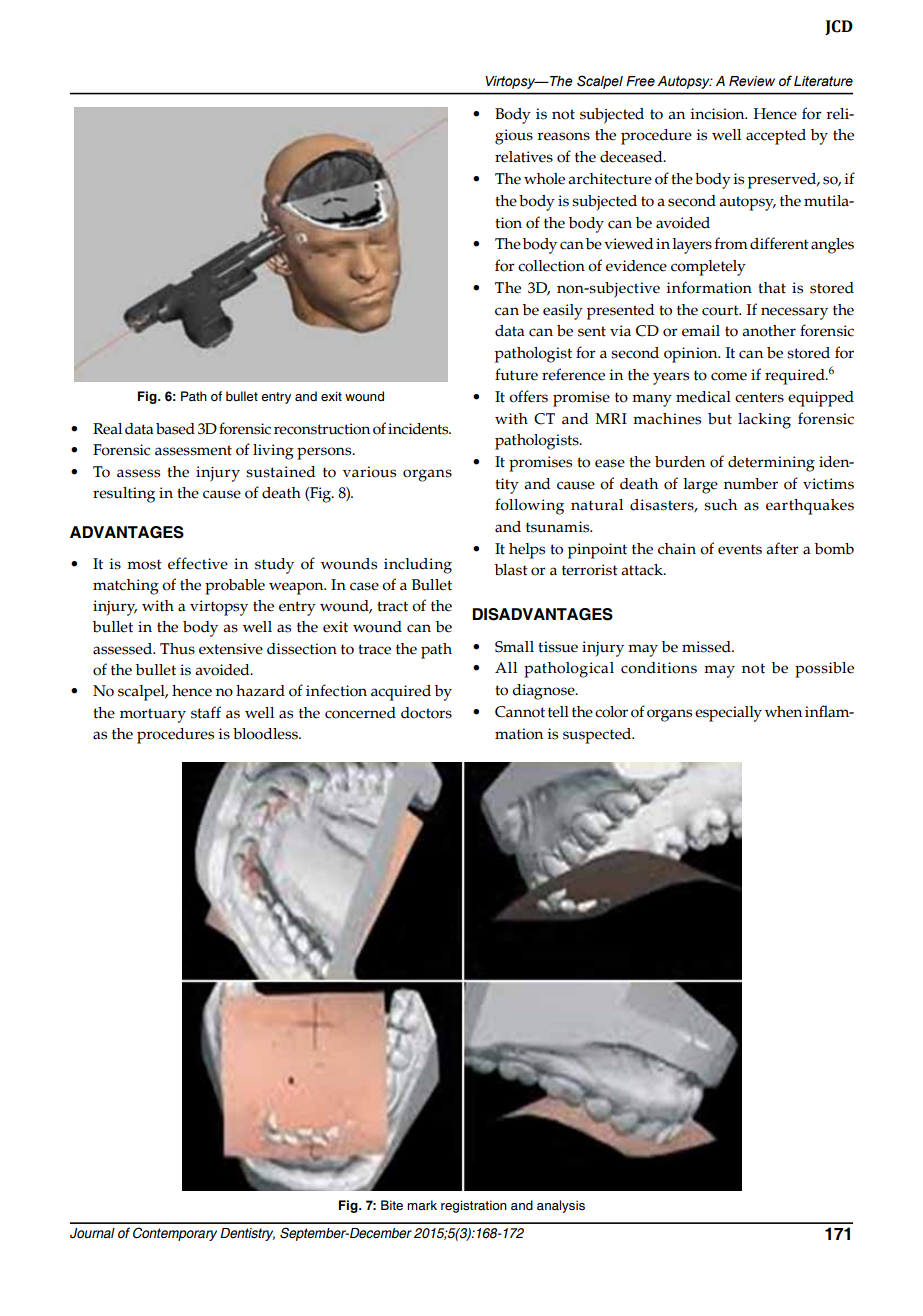  I want to click on relatives, so click(524, 157).
